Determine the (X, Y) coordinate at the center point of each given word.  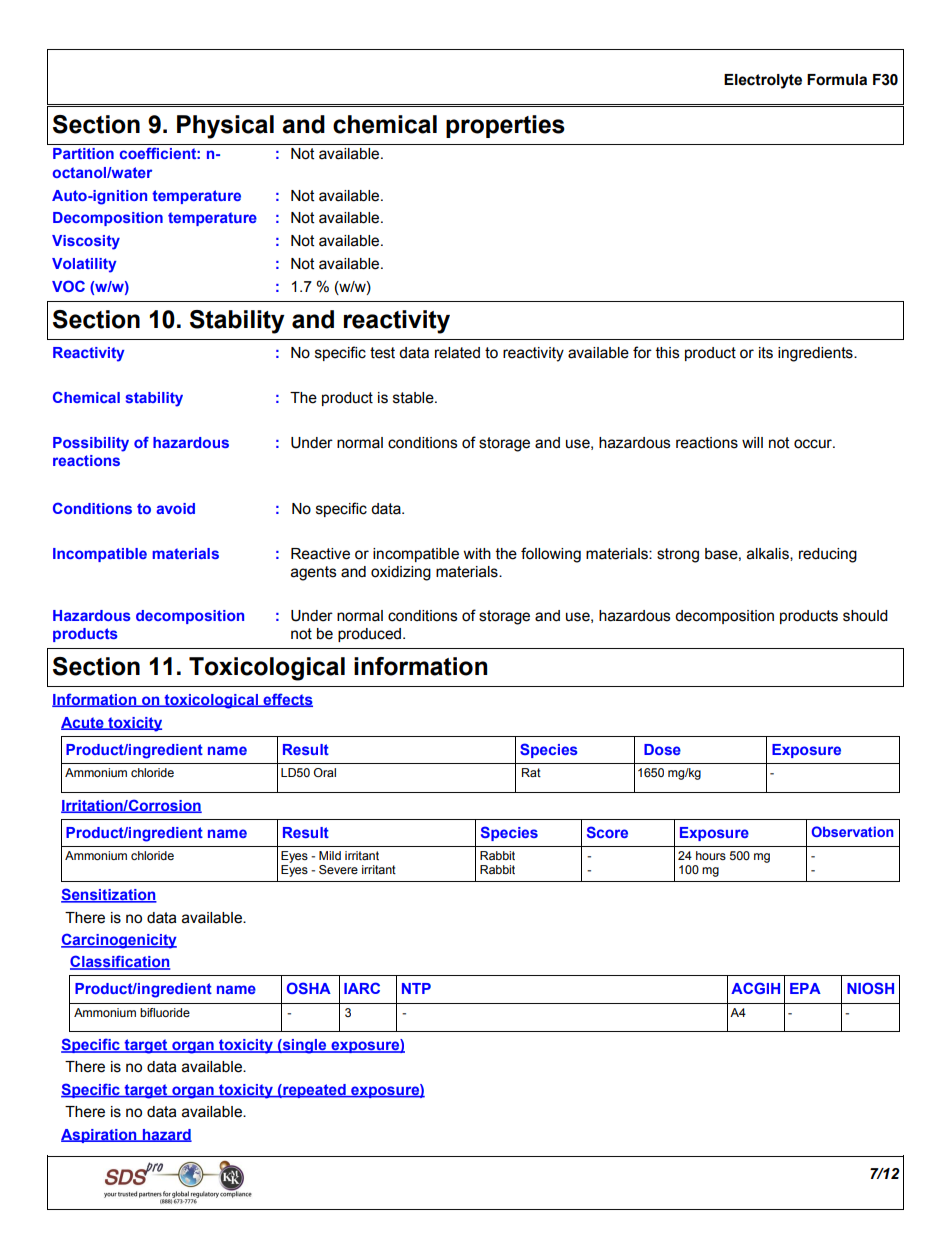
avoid (175, 508)
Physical (225, 127)
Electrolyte (763, 81)
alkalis (769, 554)
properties (505, 126)
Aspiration (100, 1136)
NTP (416, 988)
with (477, 554)
